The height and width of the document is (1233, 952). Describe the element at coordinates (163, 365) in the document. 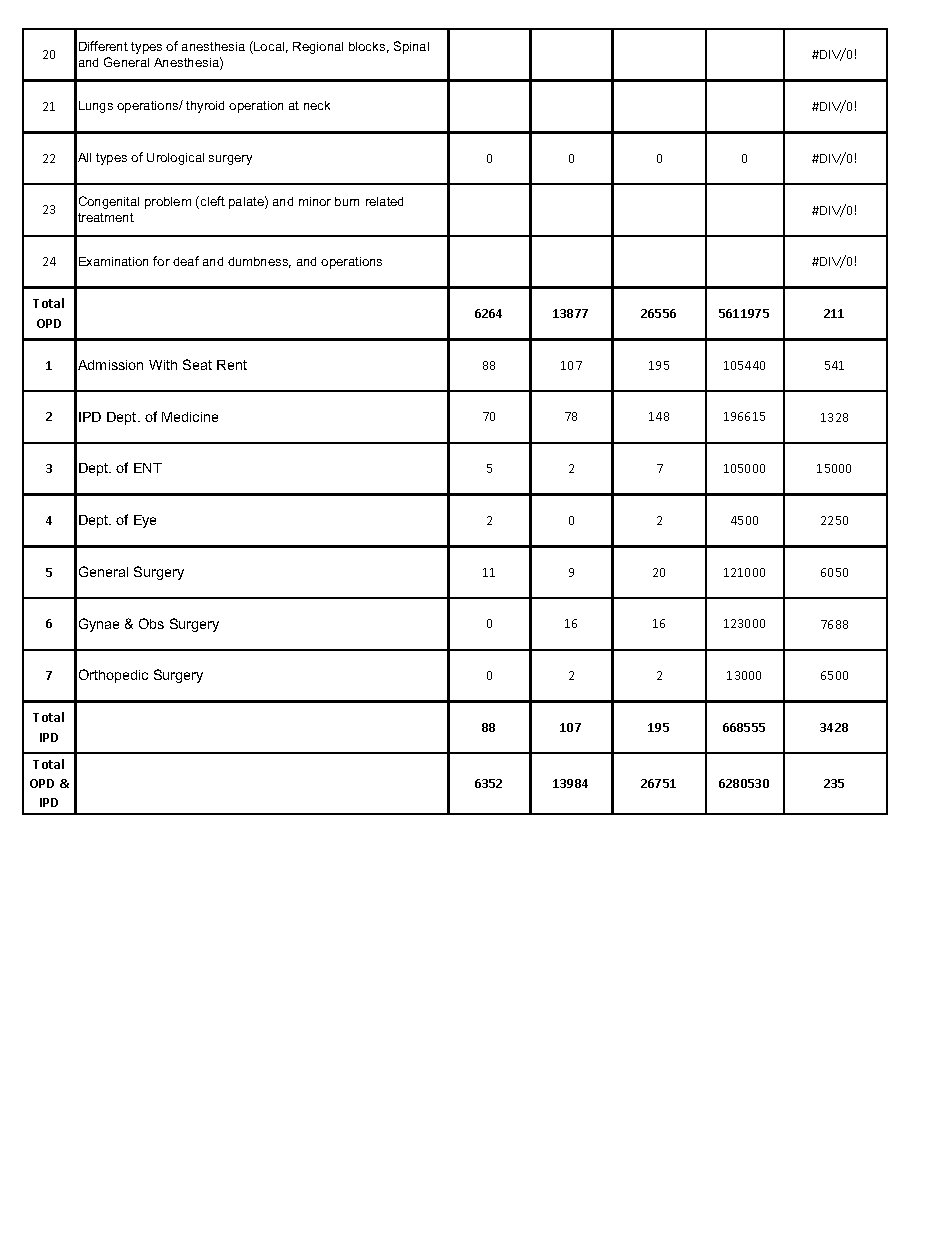

I see `With` at that location.
